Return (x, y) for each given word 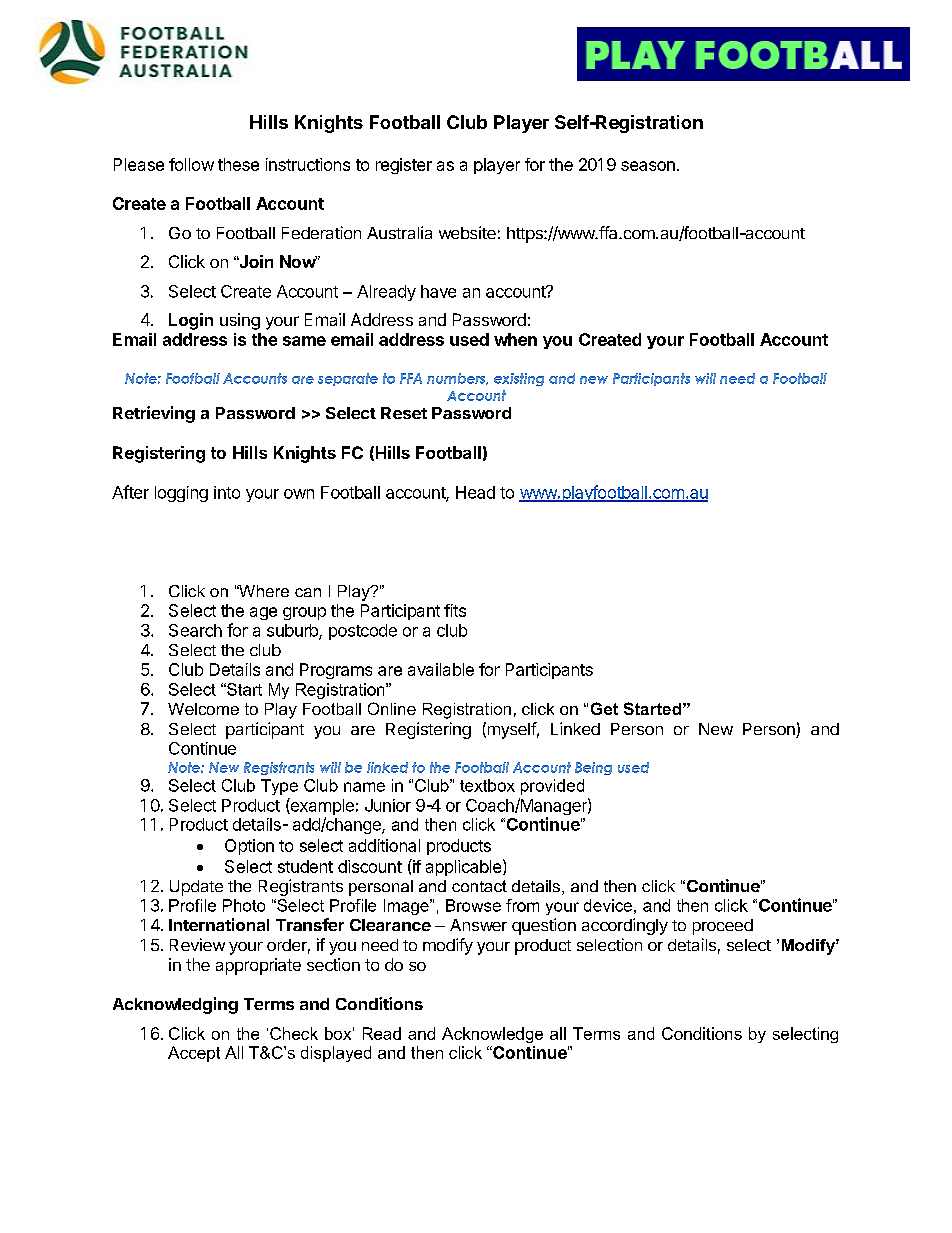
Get (604, 708)
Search (195, 630)
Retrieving (154, 414)
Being (593, 768)
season (648, 166)
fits (455, 610)
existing (519, 379)
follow (191, 164)
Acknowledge (492, 1035)
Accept (194, 1054)
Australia (399, 232)
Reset (404, 413)
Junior (388, 805)
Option (249, 847)
